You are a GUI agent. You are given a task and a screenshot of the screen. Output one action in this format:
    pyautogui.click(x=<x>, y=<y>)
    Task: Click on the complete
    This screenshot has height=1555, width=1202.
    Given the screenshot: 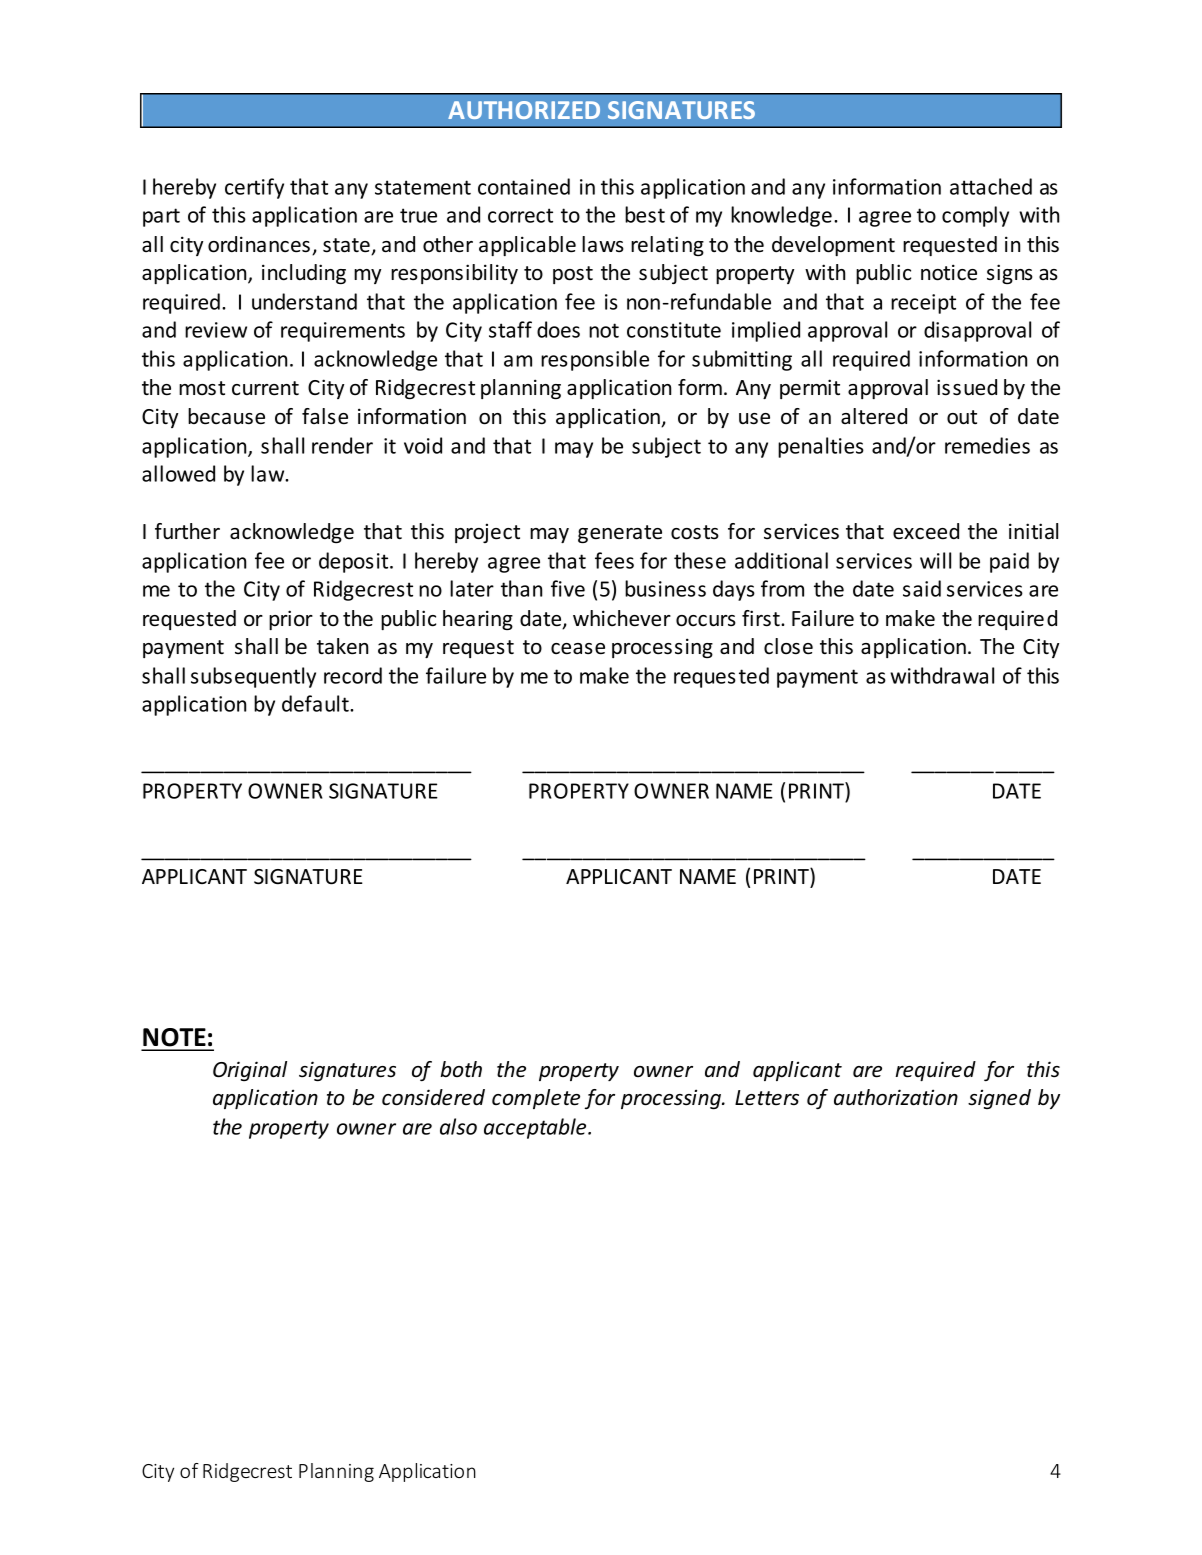 What is the action you would take?
    pyautogui.click(x=536, y=1099)
